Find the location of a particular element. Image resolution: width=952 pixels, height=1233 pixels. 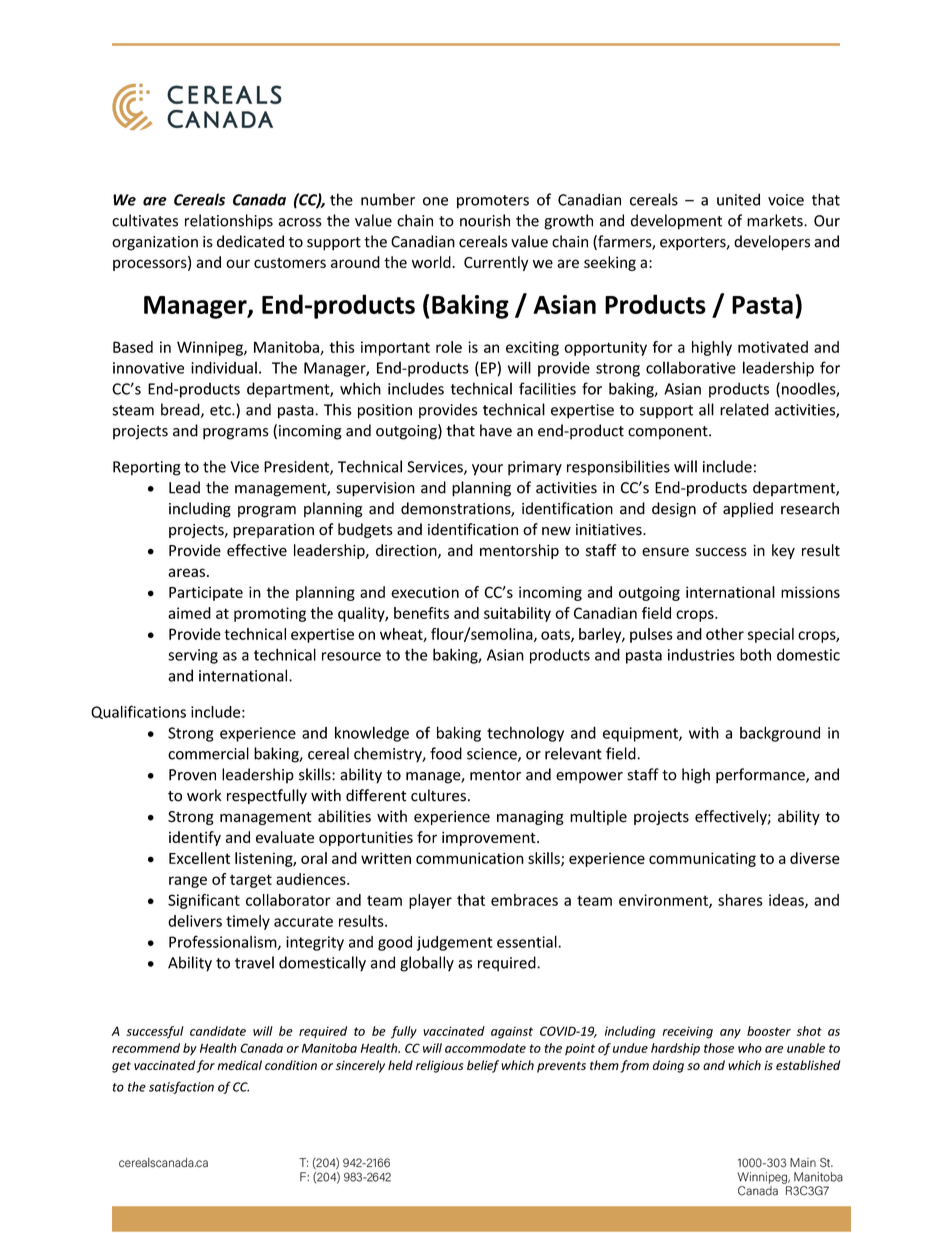

commercial is located at coordinates (208, 753).
